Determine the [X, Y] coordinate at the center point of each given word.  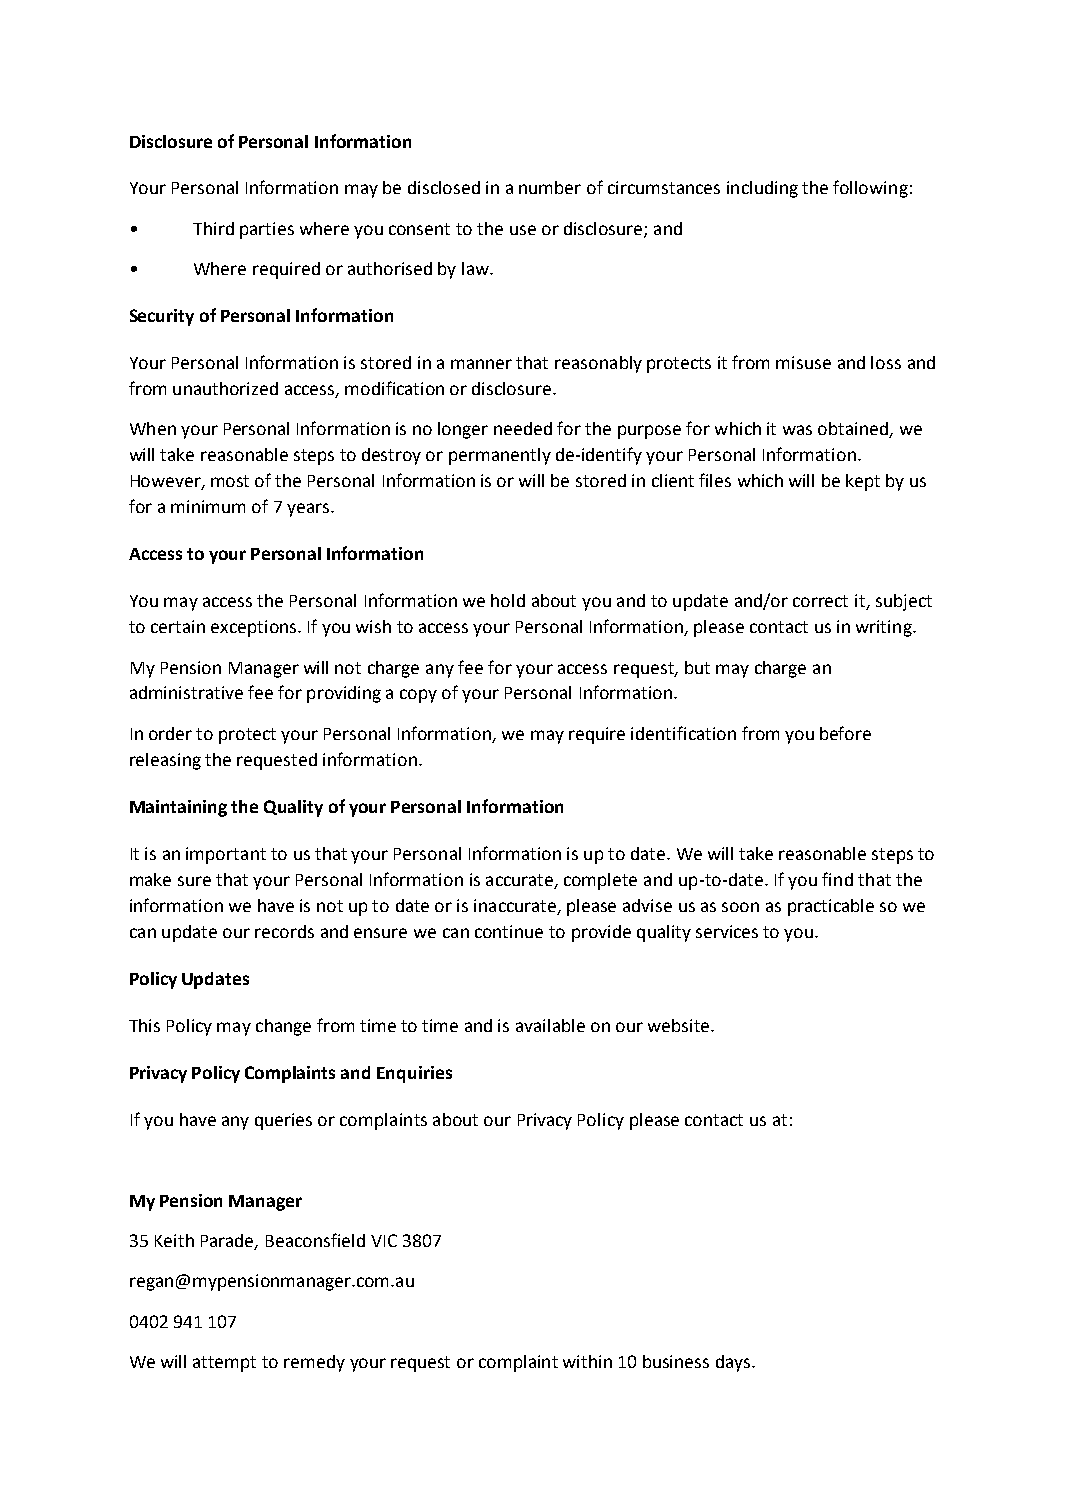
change [283, 1027]
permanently [500, 456]
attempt [224, 1364]
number [550, 187]
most [230, 481]
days [734, 1363]
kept [863, 482]
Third [213, 228]
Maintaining [178, 808]
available [550, 1025]
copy [418, 696]
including [762, 189]
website [680, 1025]
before [845, 733]
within [587, 1361]
